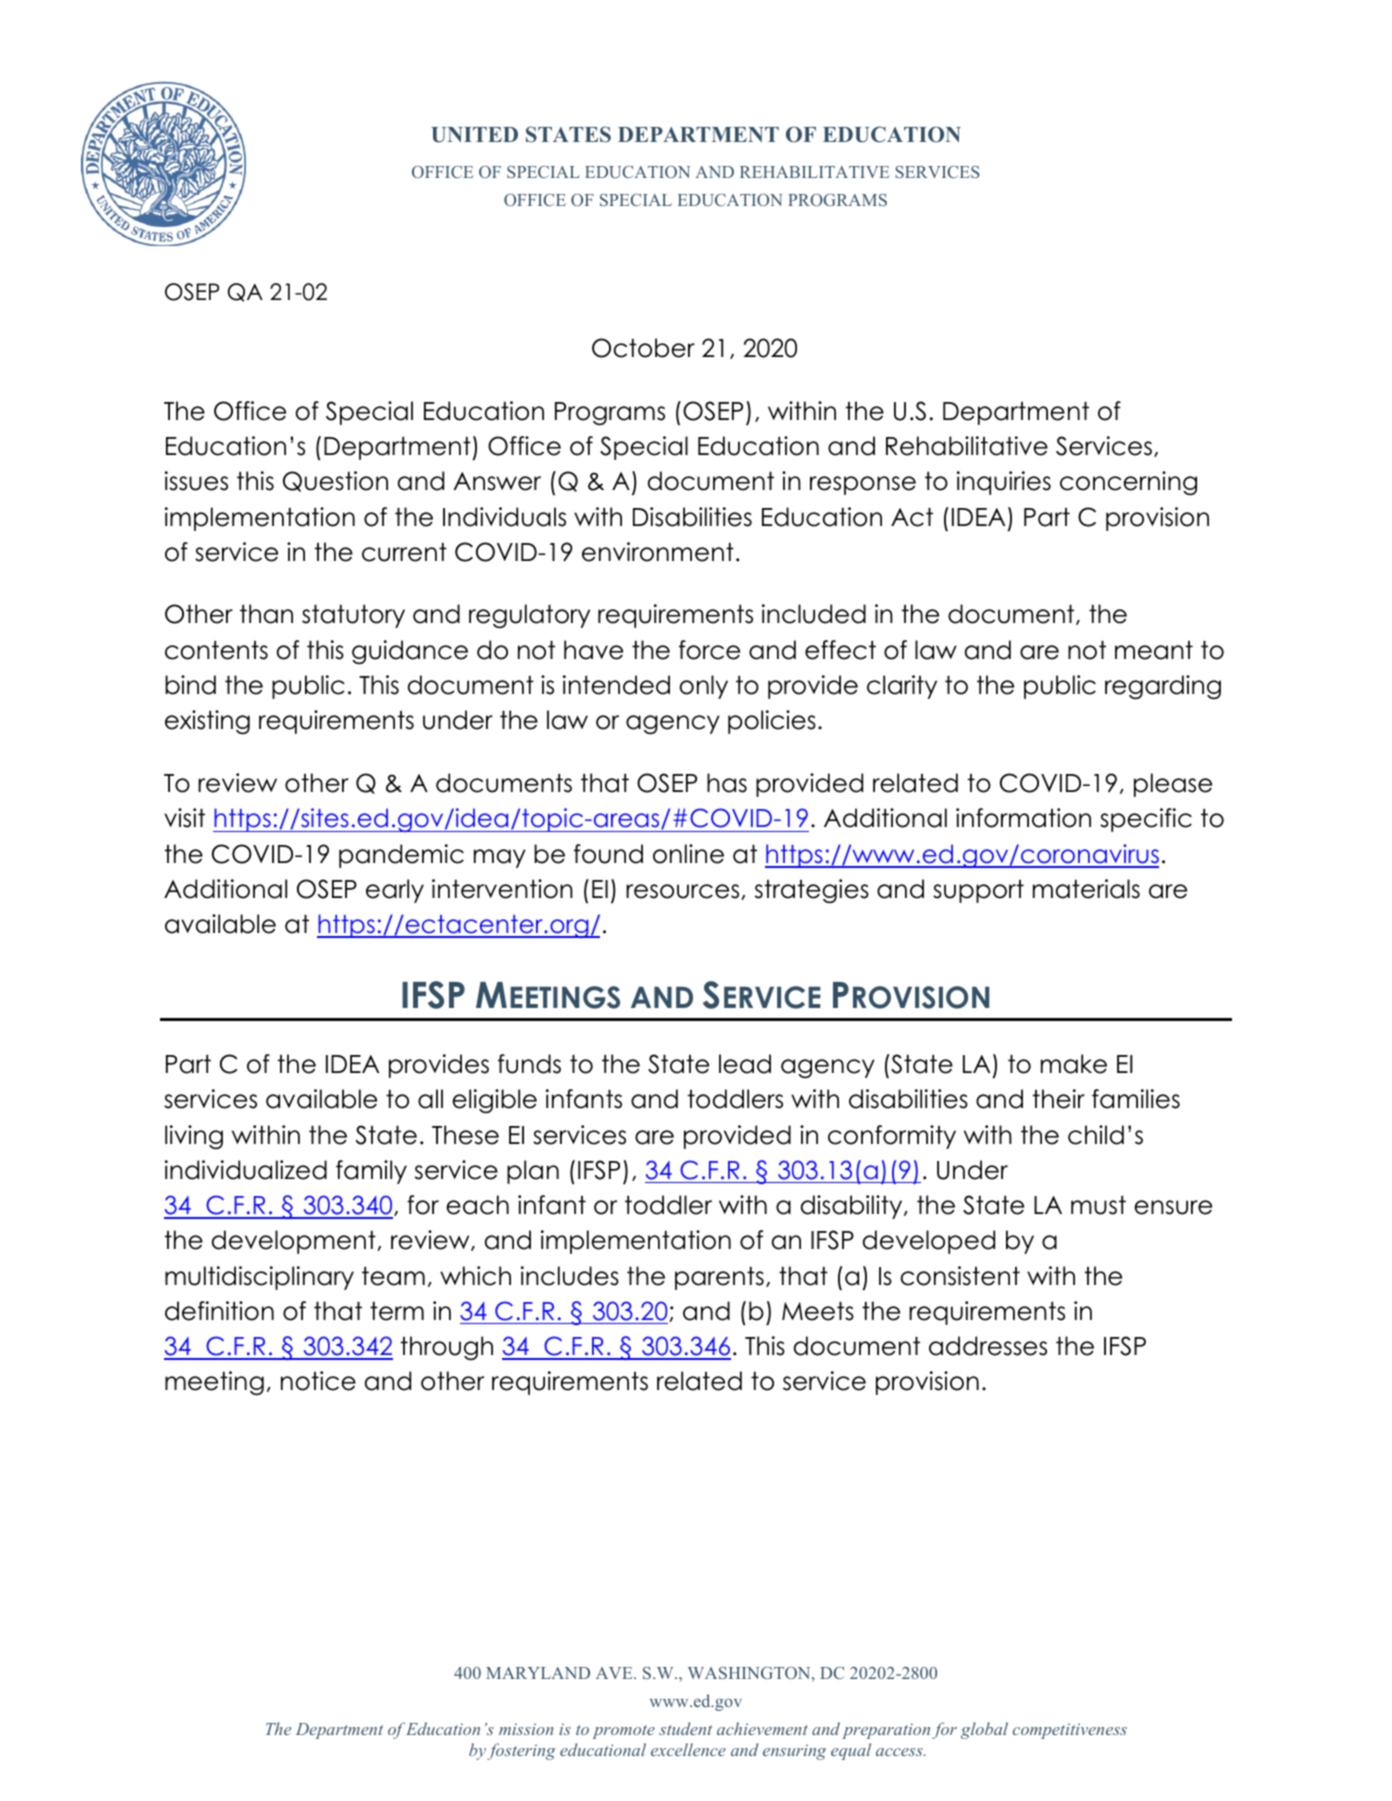 The height and width of the screenshot is (1801, 1392). What do you see at coordinates (685, 1728) in the screenshot?
I see `student` at bounding box center [685, 1728].
